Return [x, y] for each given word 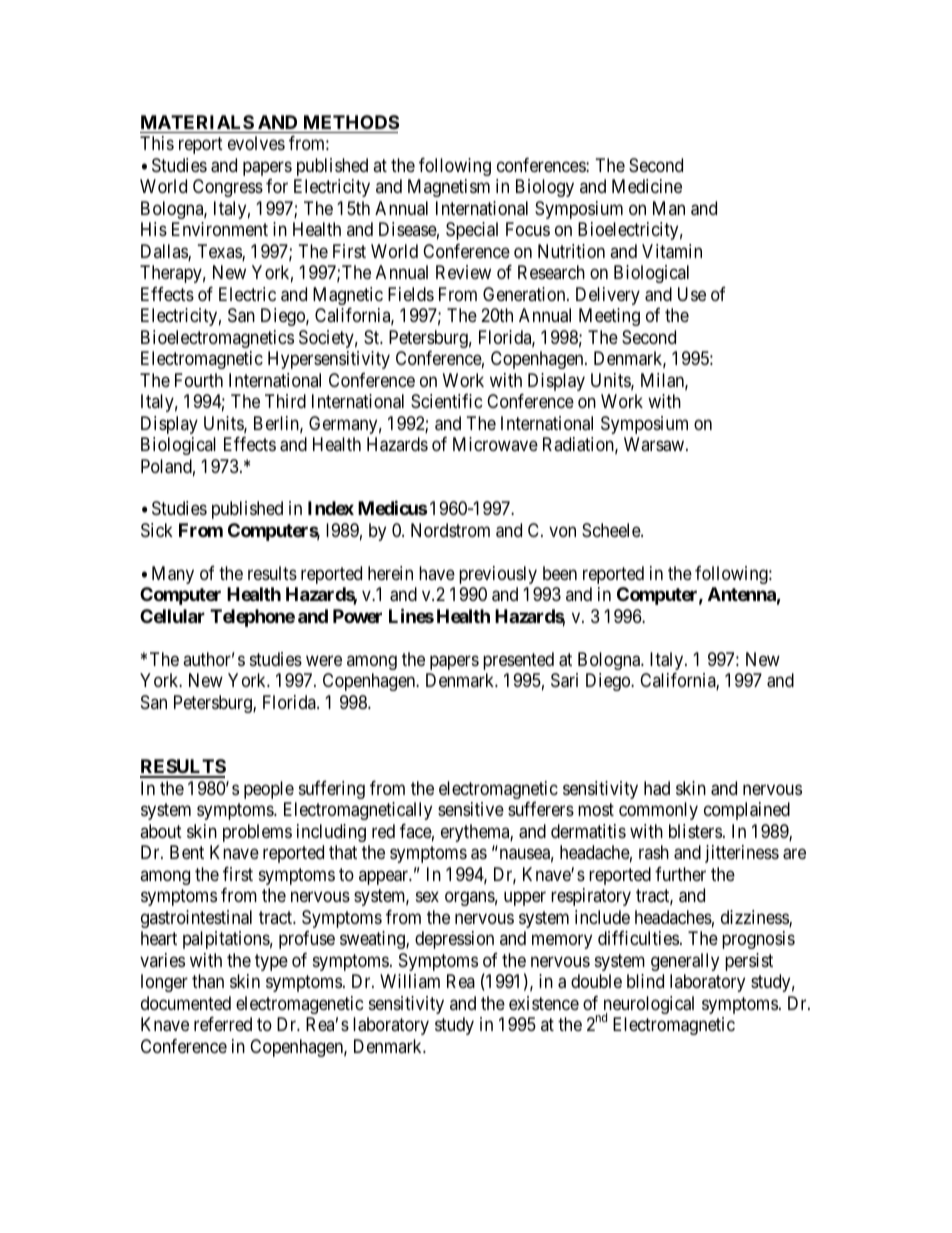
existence [544, 1003]
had [657, 788]
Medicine [647, 186]
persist [749, 962]
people [269, 790]
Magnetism [449, 188]
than [208, 981]
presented [518, 661]
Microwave [495, 444]
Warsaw [655, 444]
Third [285, 401]
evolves [256, 143]
